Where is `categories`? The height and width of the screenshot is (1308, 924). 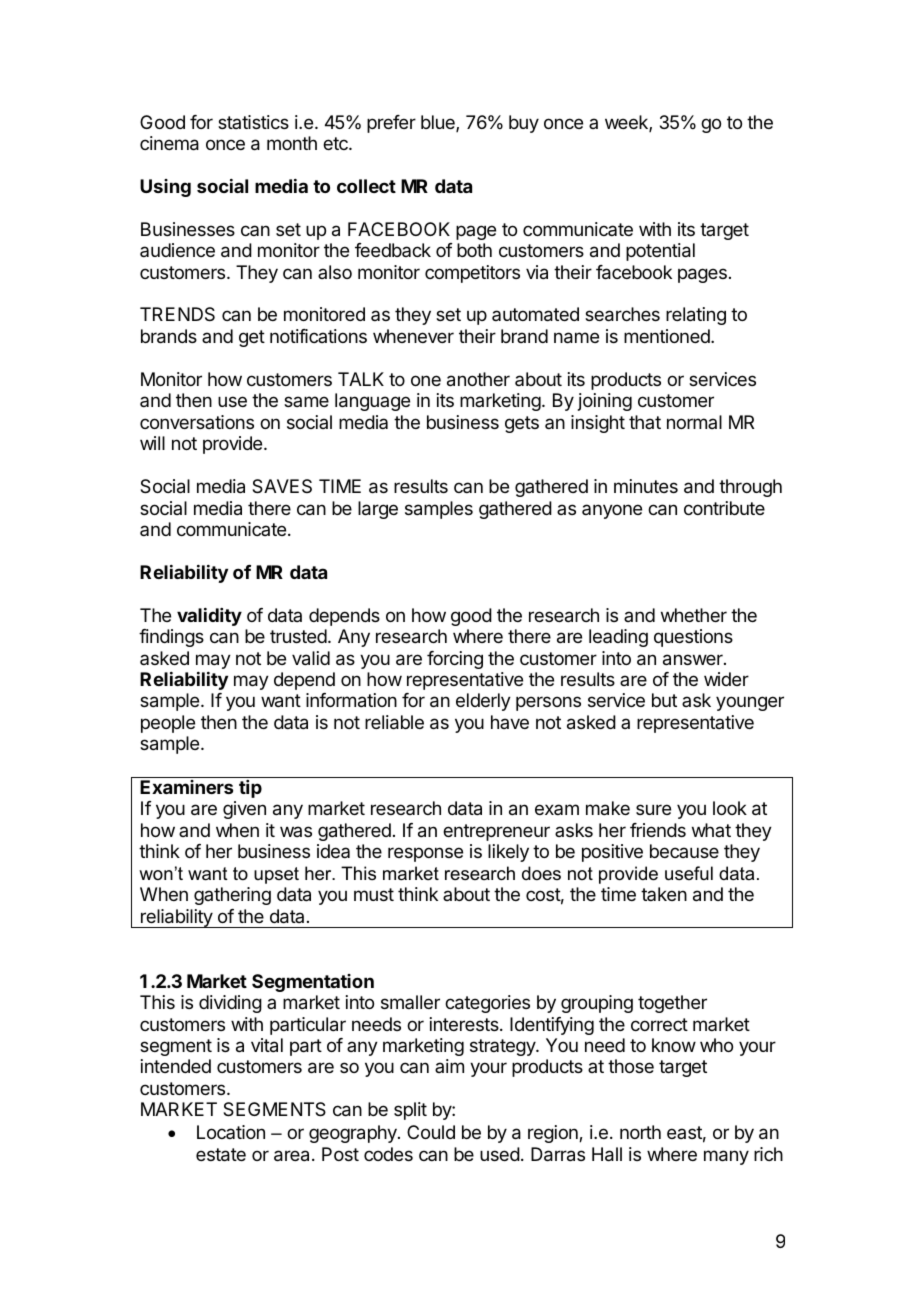
categories is located at coordinates (487, 1004).
